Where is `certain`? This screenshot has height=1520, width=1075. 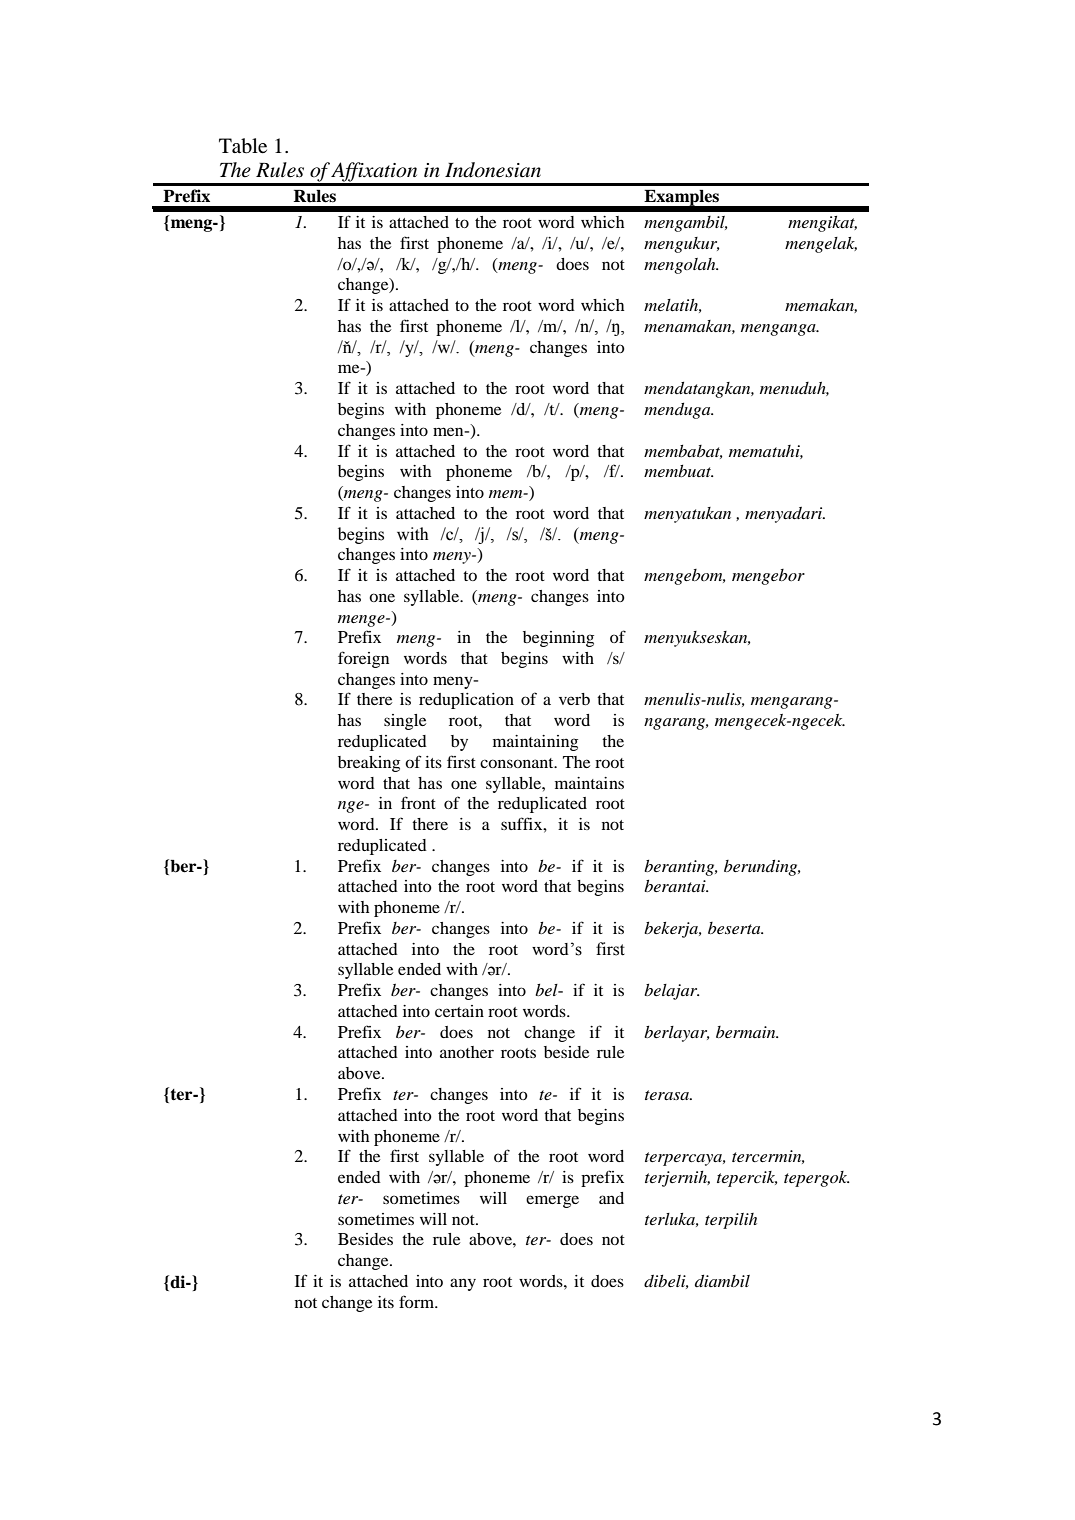 certain is located at coordinates (459, 1011).
